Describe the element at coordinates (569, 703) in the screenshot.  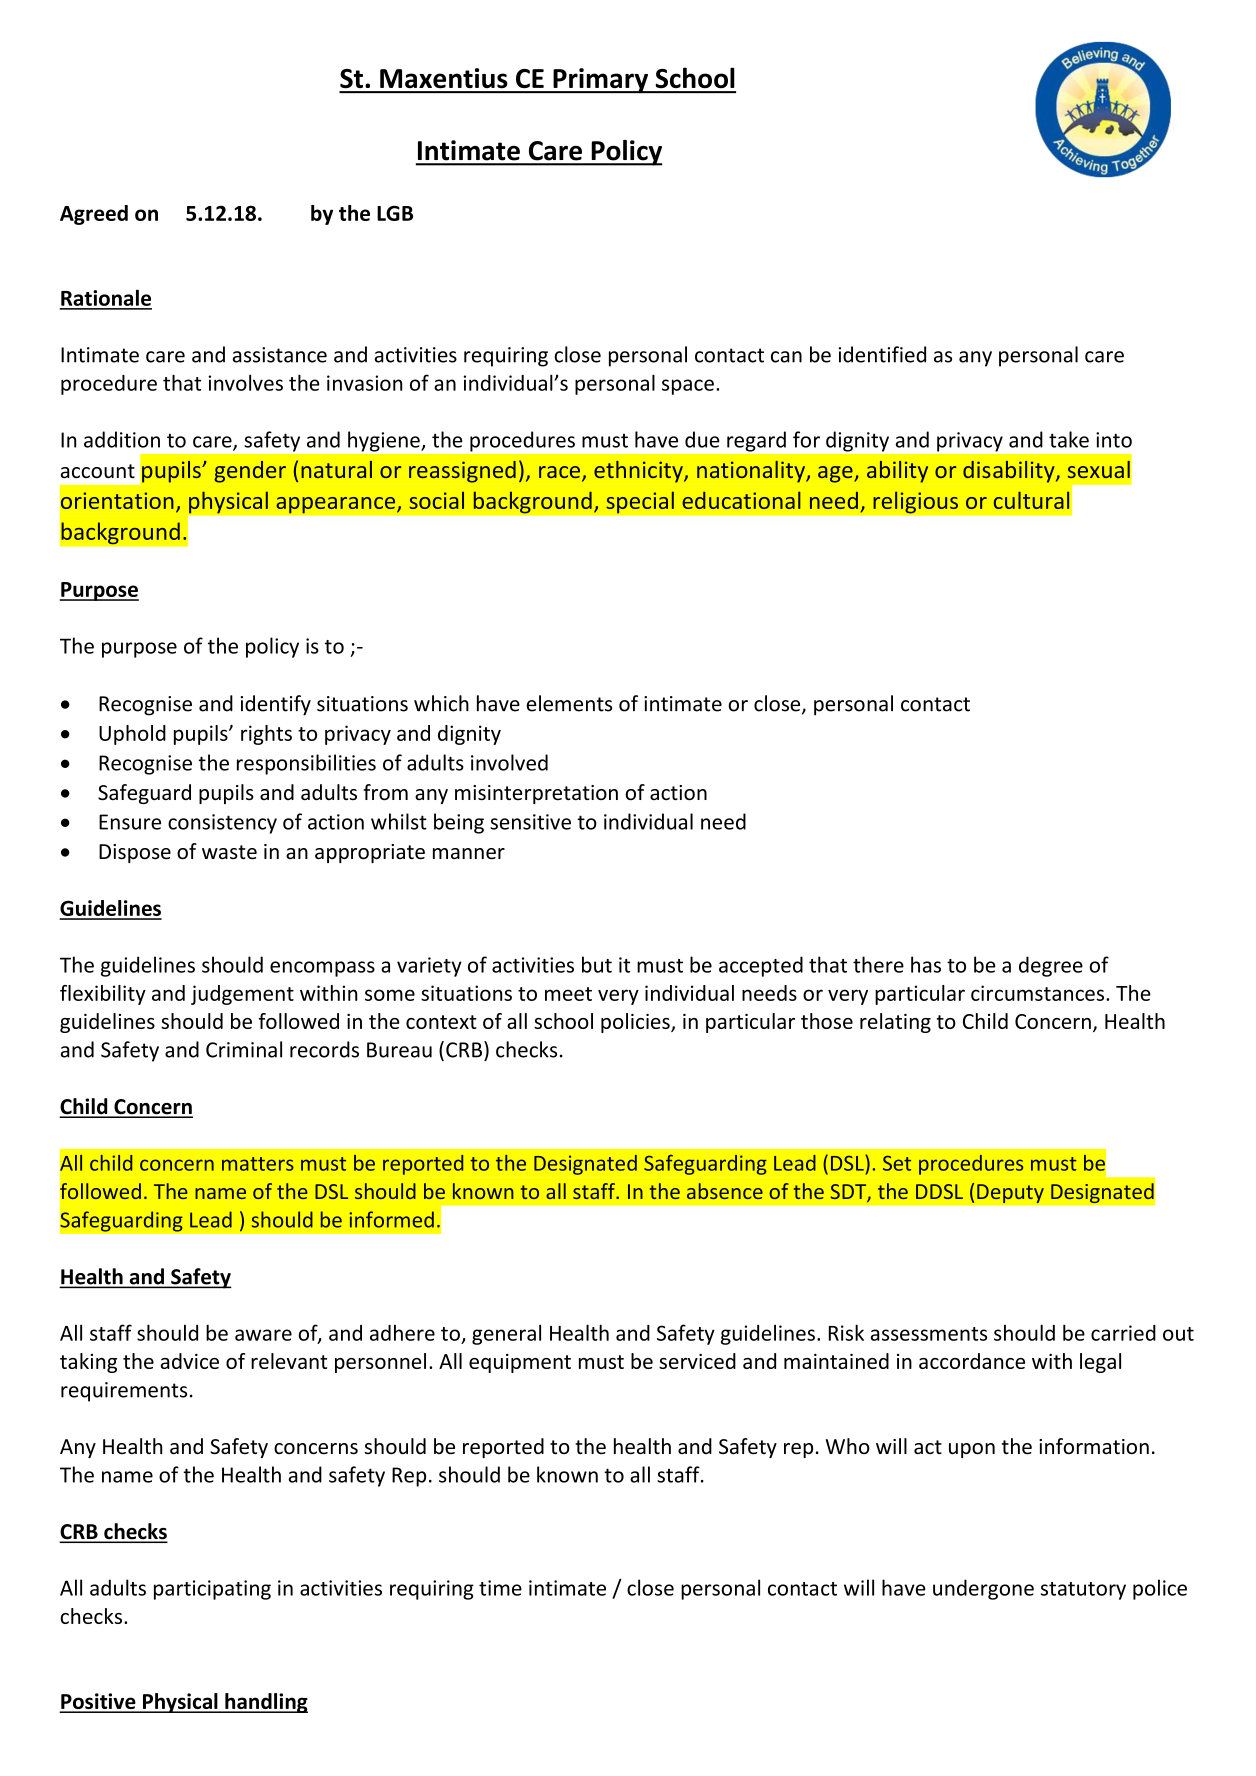
I see `elements` at that location.
